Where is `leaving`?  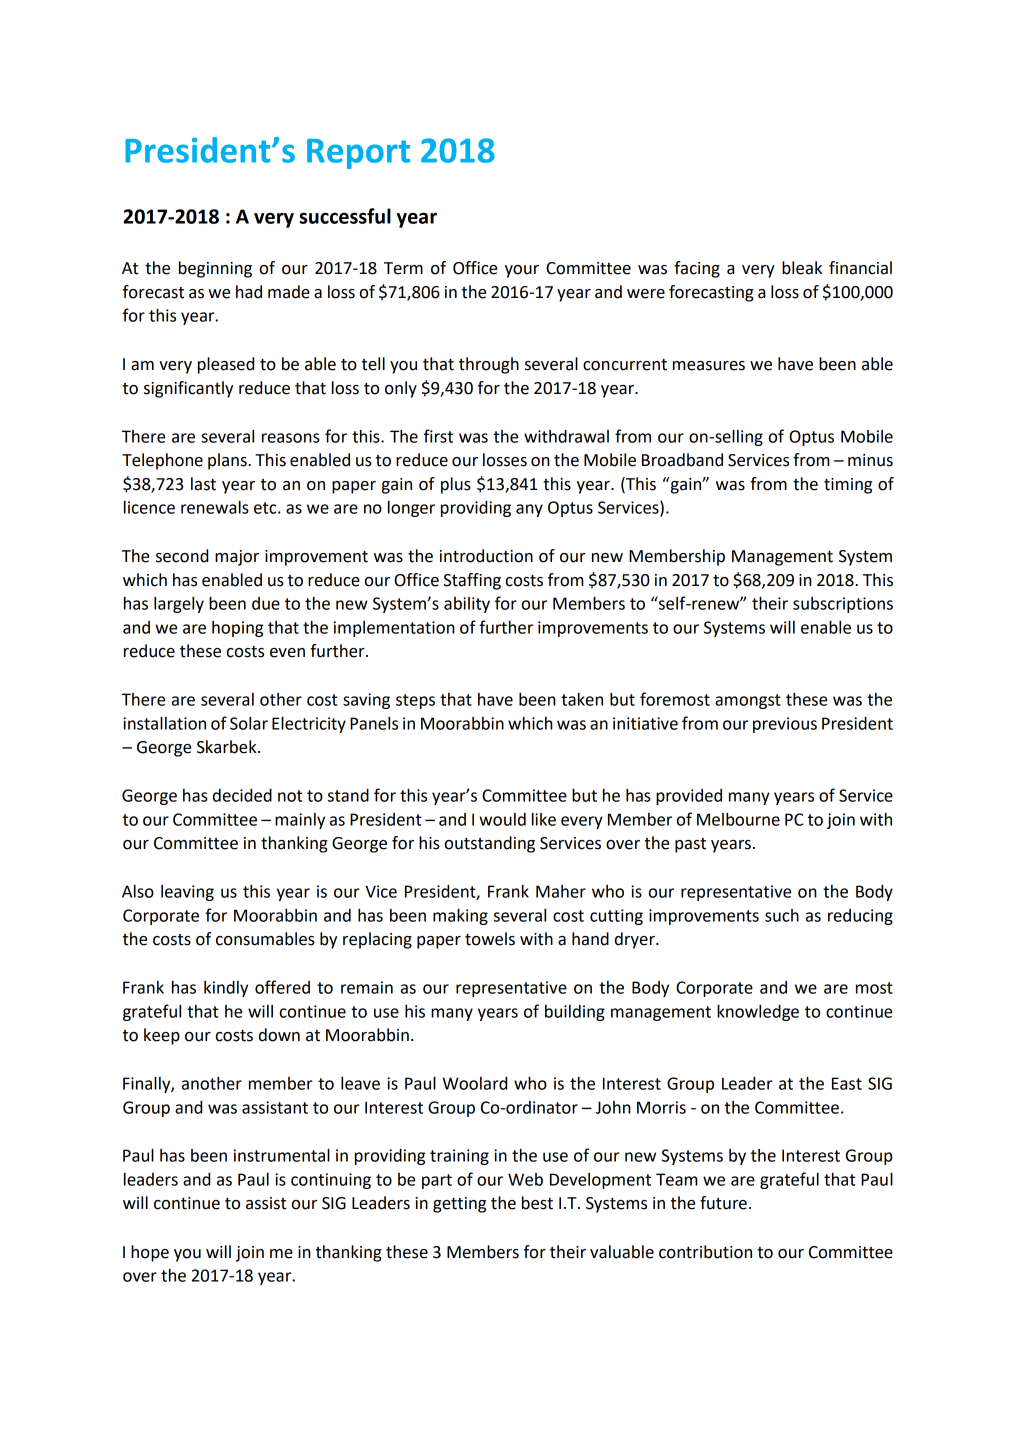
leaving is located at coordinates (187, 893).
